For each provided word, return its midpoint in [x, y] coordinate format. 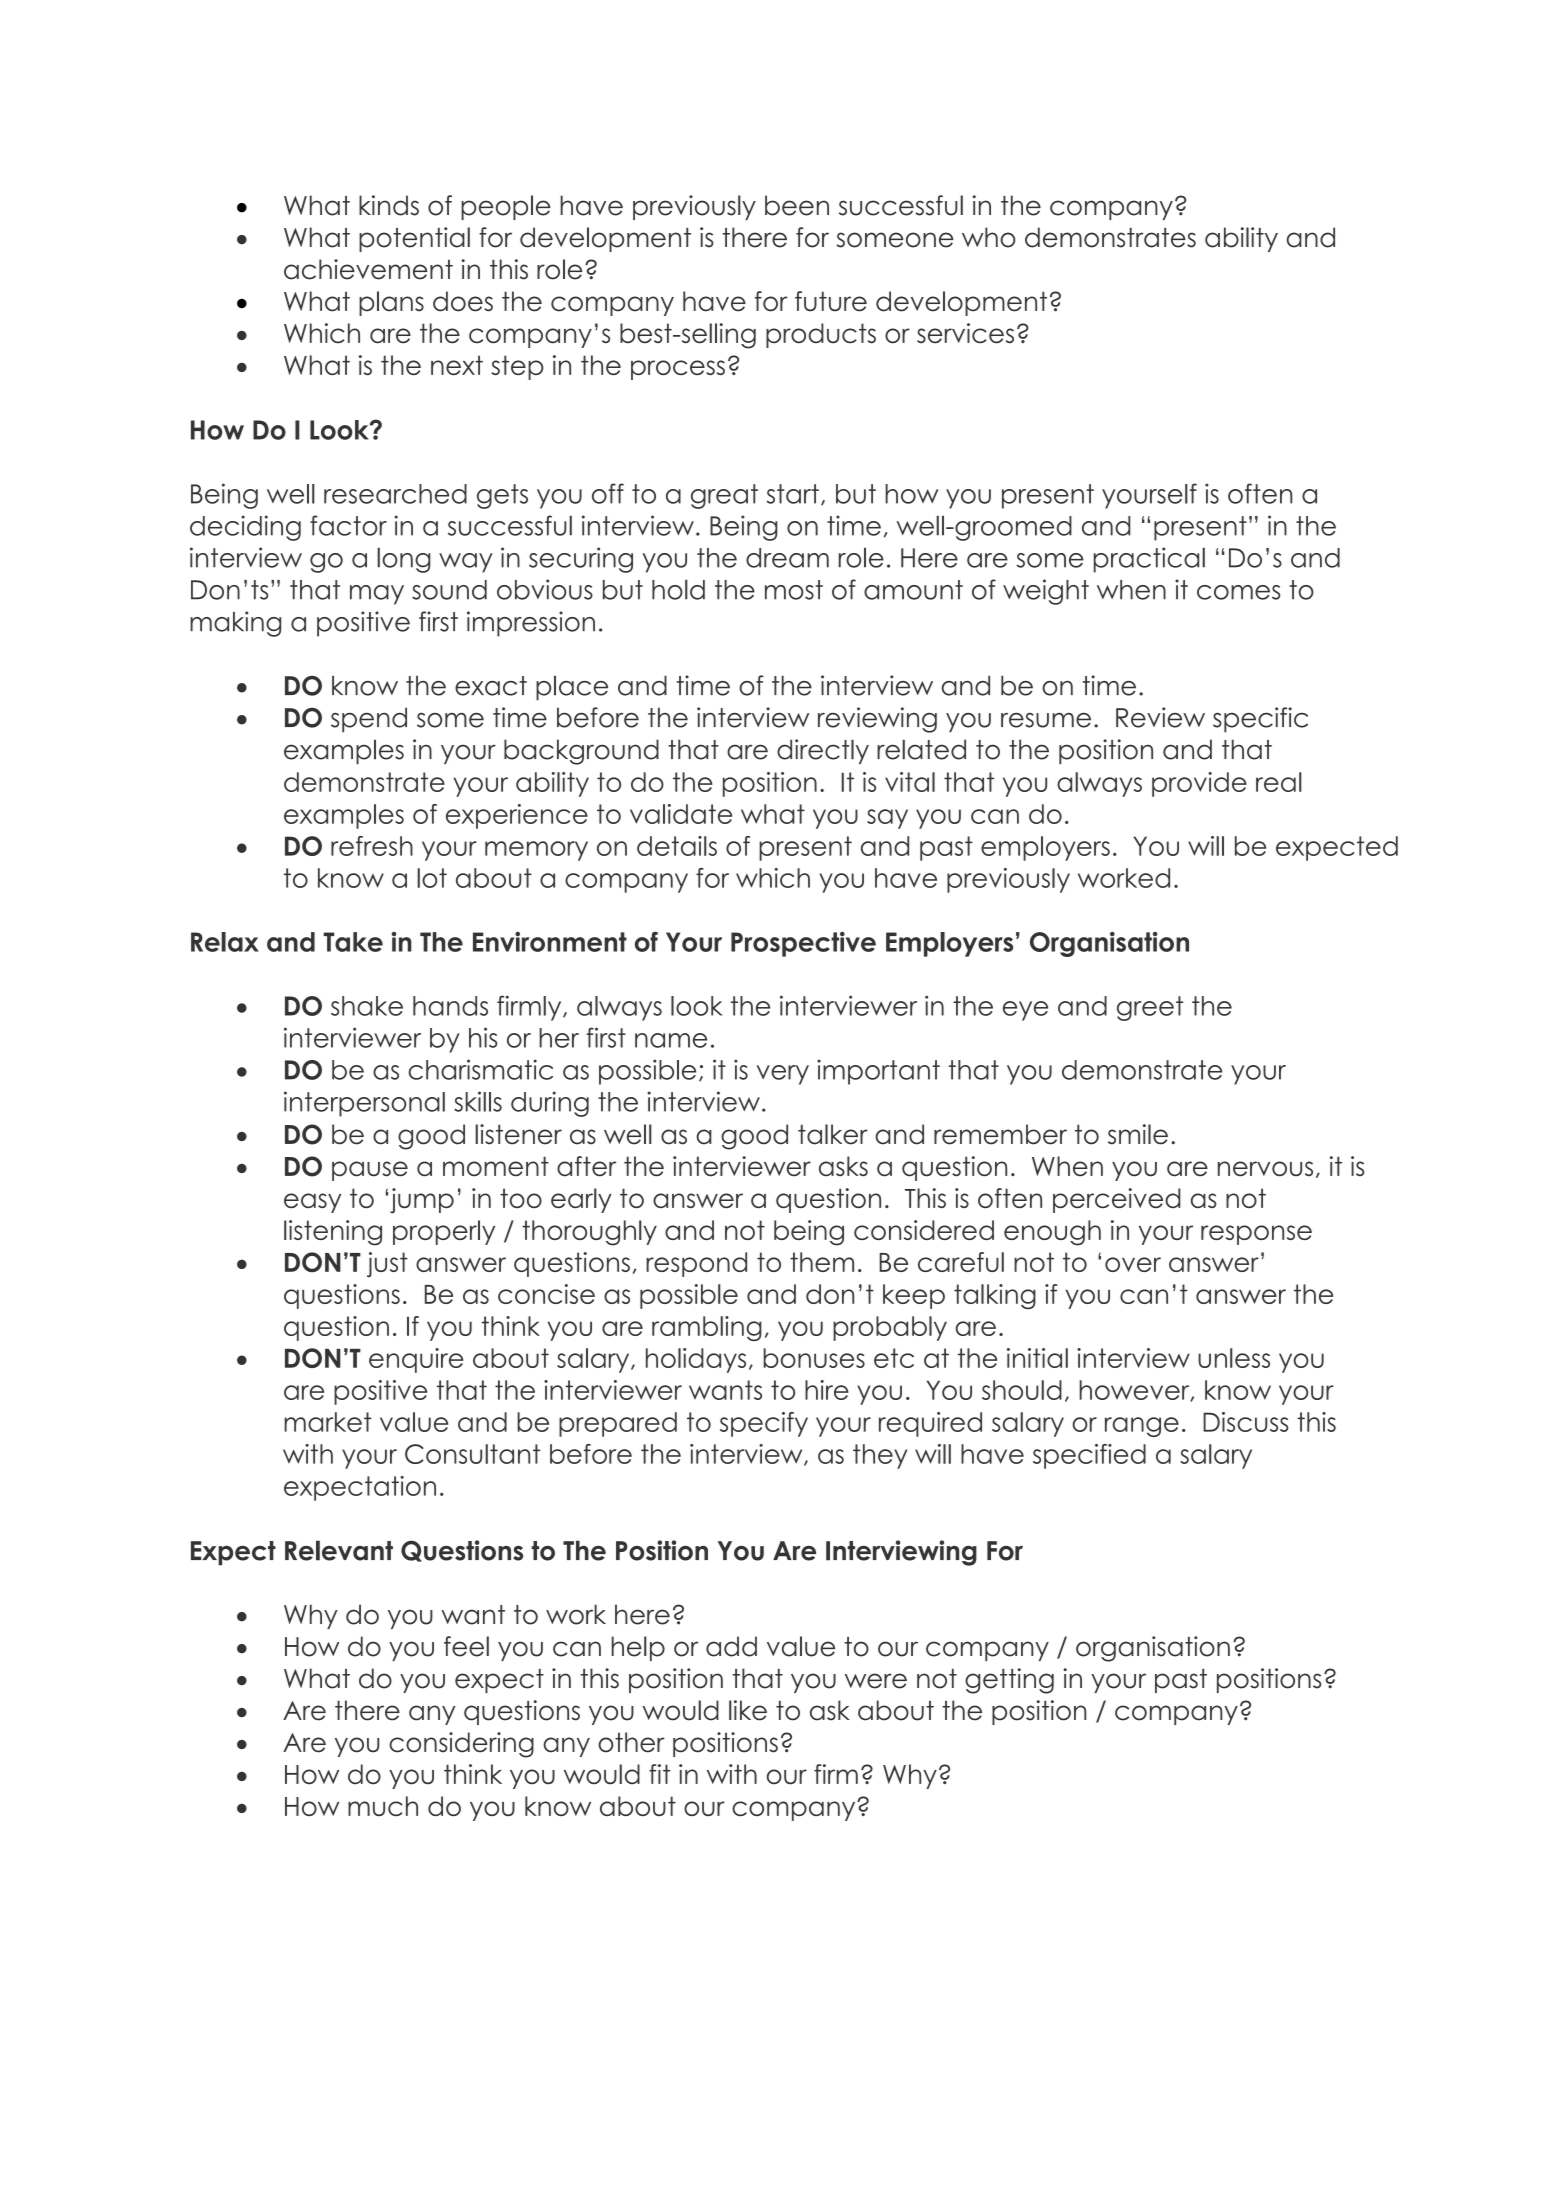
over [1133, 1264]
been [797, 205]
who [989, 237]
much [383, 1806]
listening [333, 1233]
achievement [368, 269]
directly [823, 751]
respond [696, 1264]
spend [369, 719]
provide [1199, 784]
